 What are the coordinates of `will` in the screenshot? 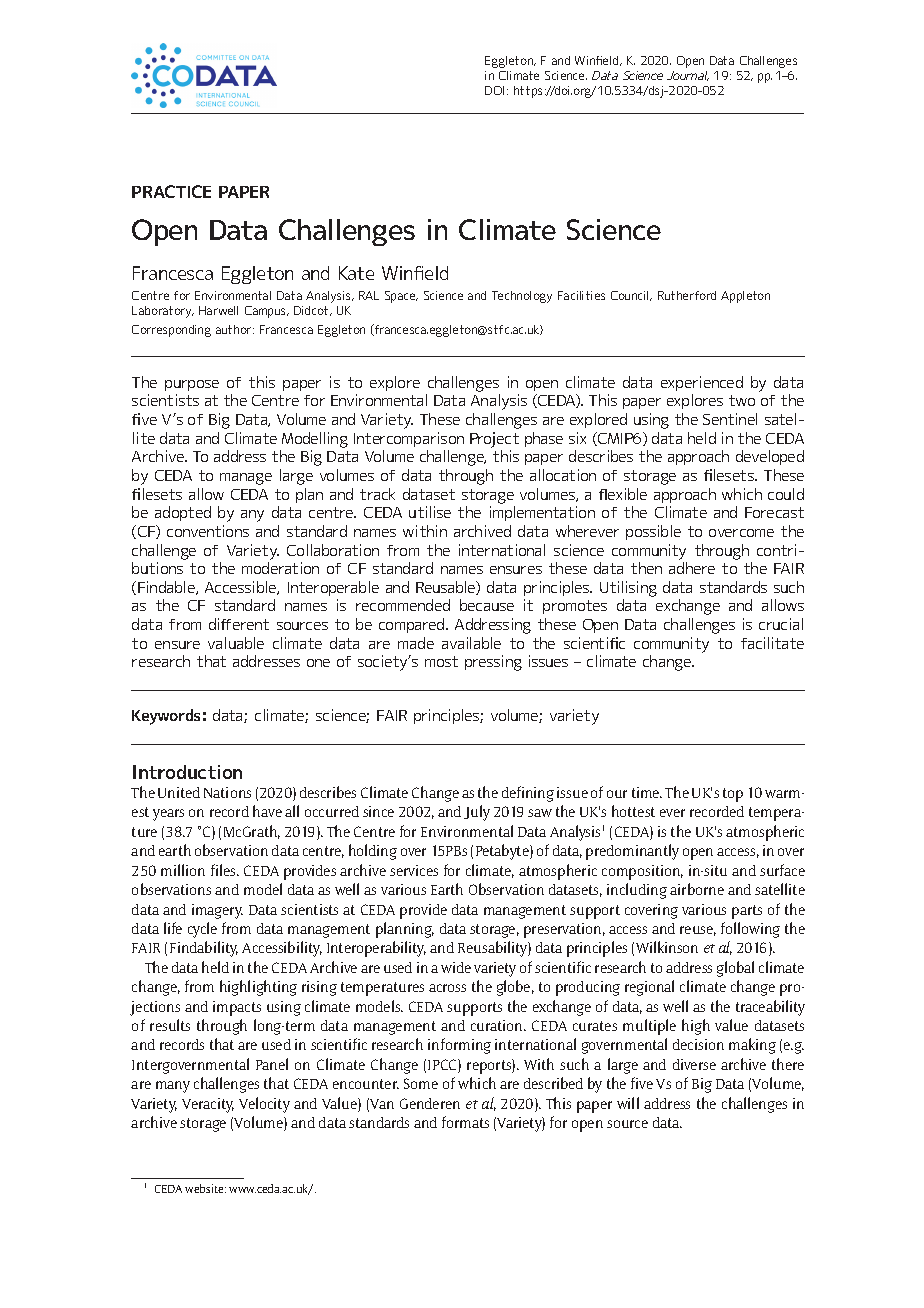 It's located at (628, 1103).
